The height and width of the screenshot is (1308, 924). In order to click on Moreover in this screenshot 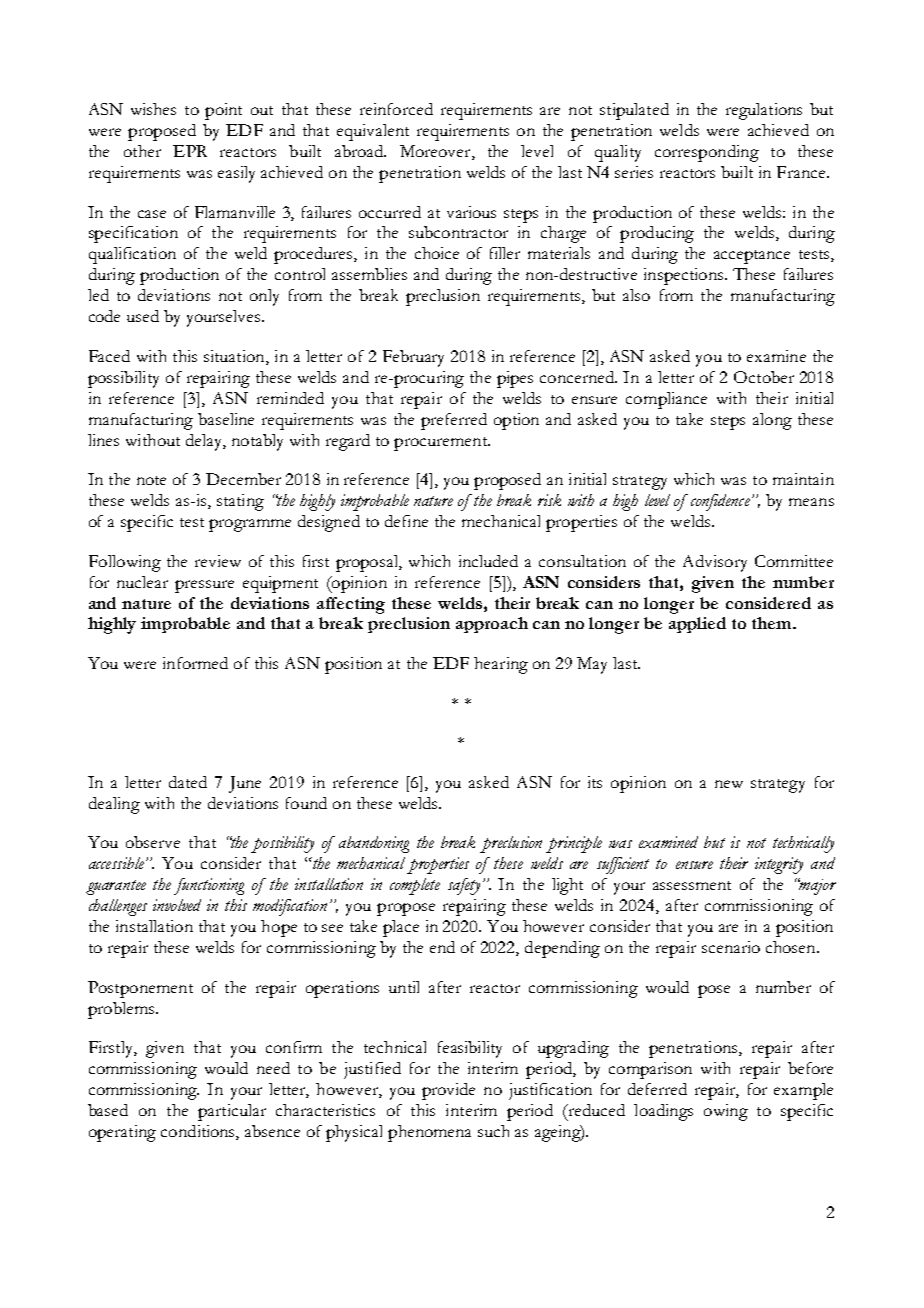, I will do `click(436, 152)`.
